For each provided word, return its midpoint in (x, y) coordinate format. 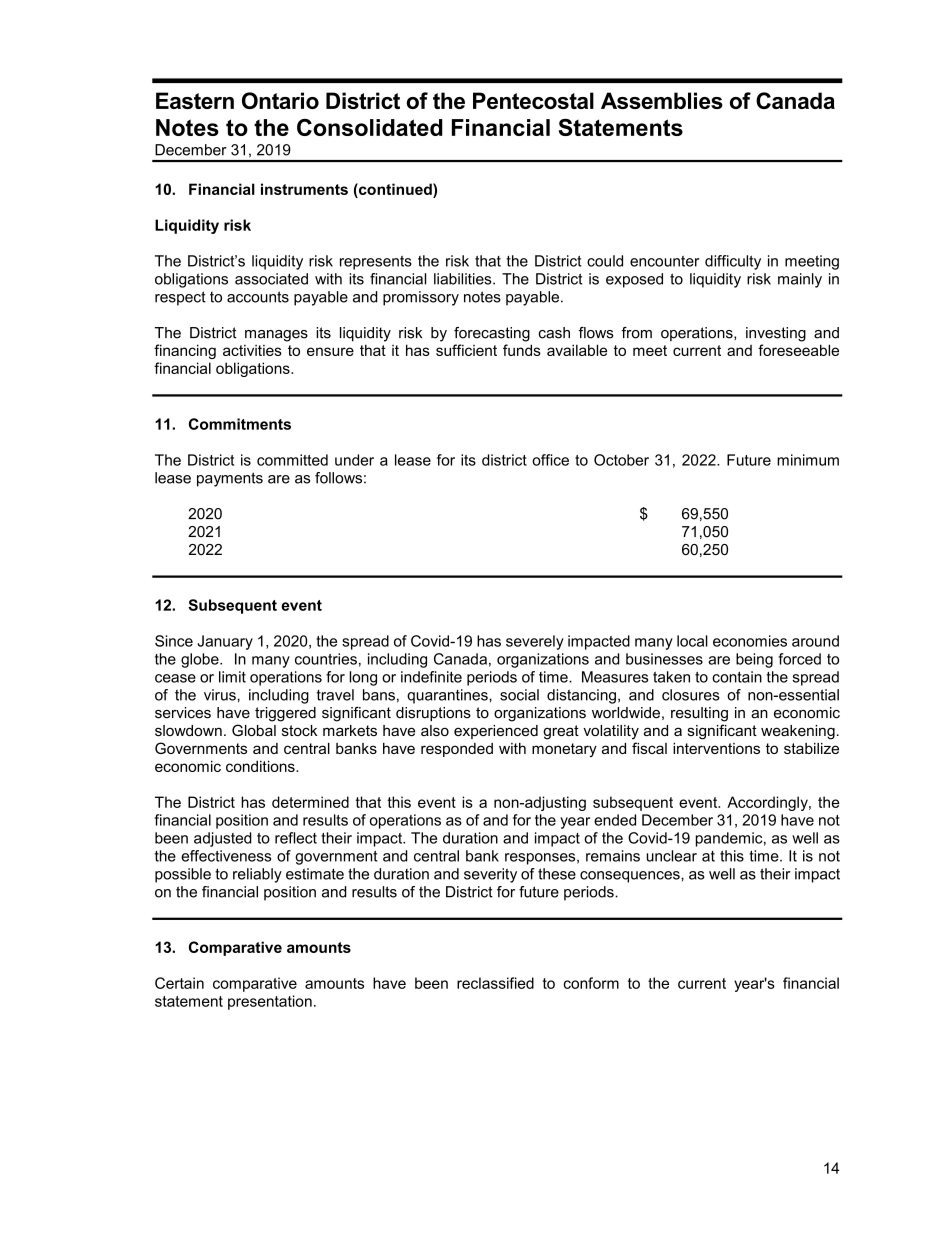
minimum (808, 460)
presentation (270, 1002)
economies (750, 641)
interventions (716, 748)
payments (230, 479)
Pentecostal (533, 100)
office (550, 460)
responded (457, 750)
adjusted (222, 839)
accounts (258, 297)
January (225, 642)
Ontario (280, 100)
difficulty (733, 262)
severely (535, 642)
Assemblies (662, 100)
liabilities (464, 279)
